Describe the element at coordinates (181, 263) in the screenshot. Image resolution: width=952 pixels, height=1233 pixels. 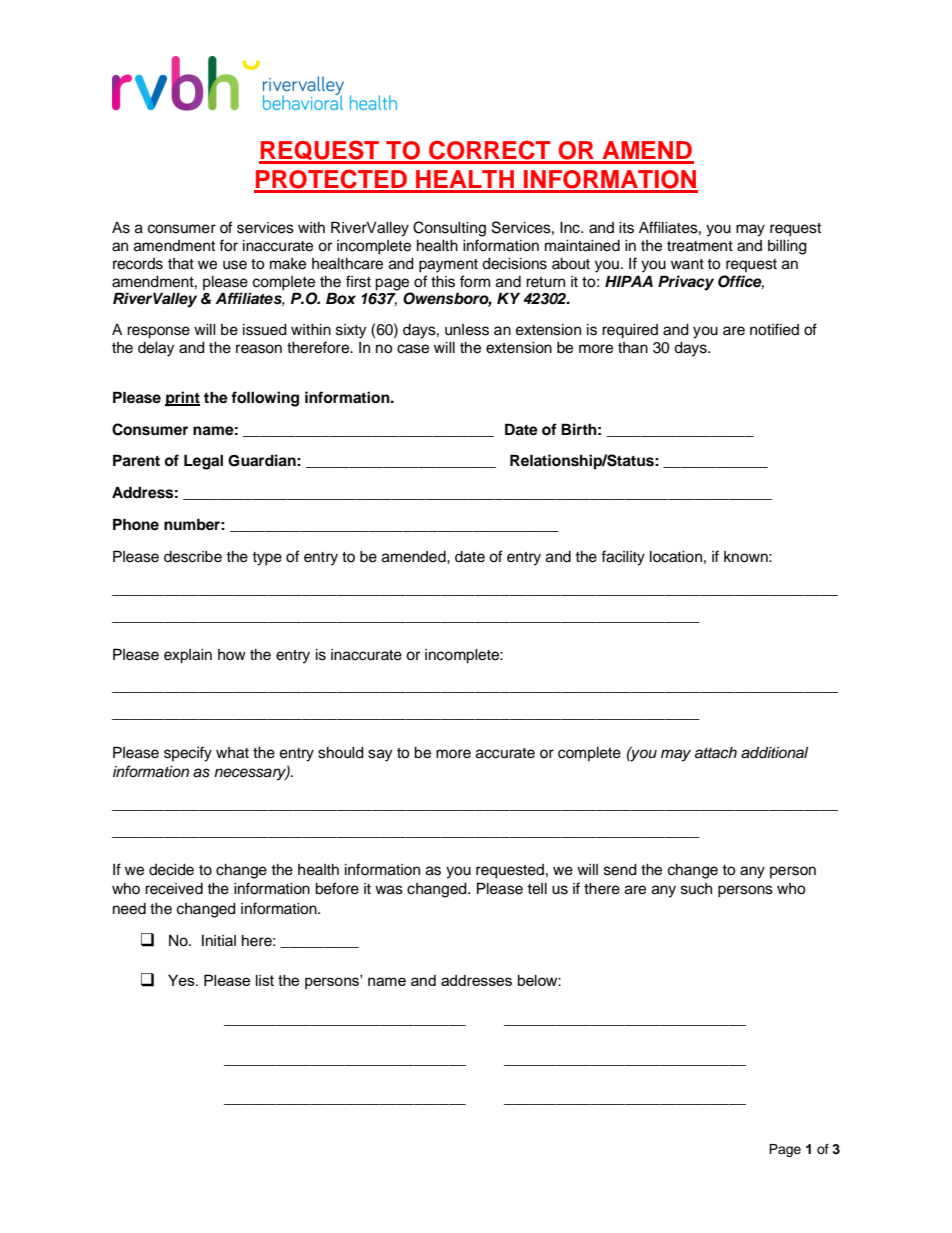
I see `that` at that location.
